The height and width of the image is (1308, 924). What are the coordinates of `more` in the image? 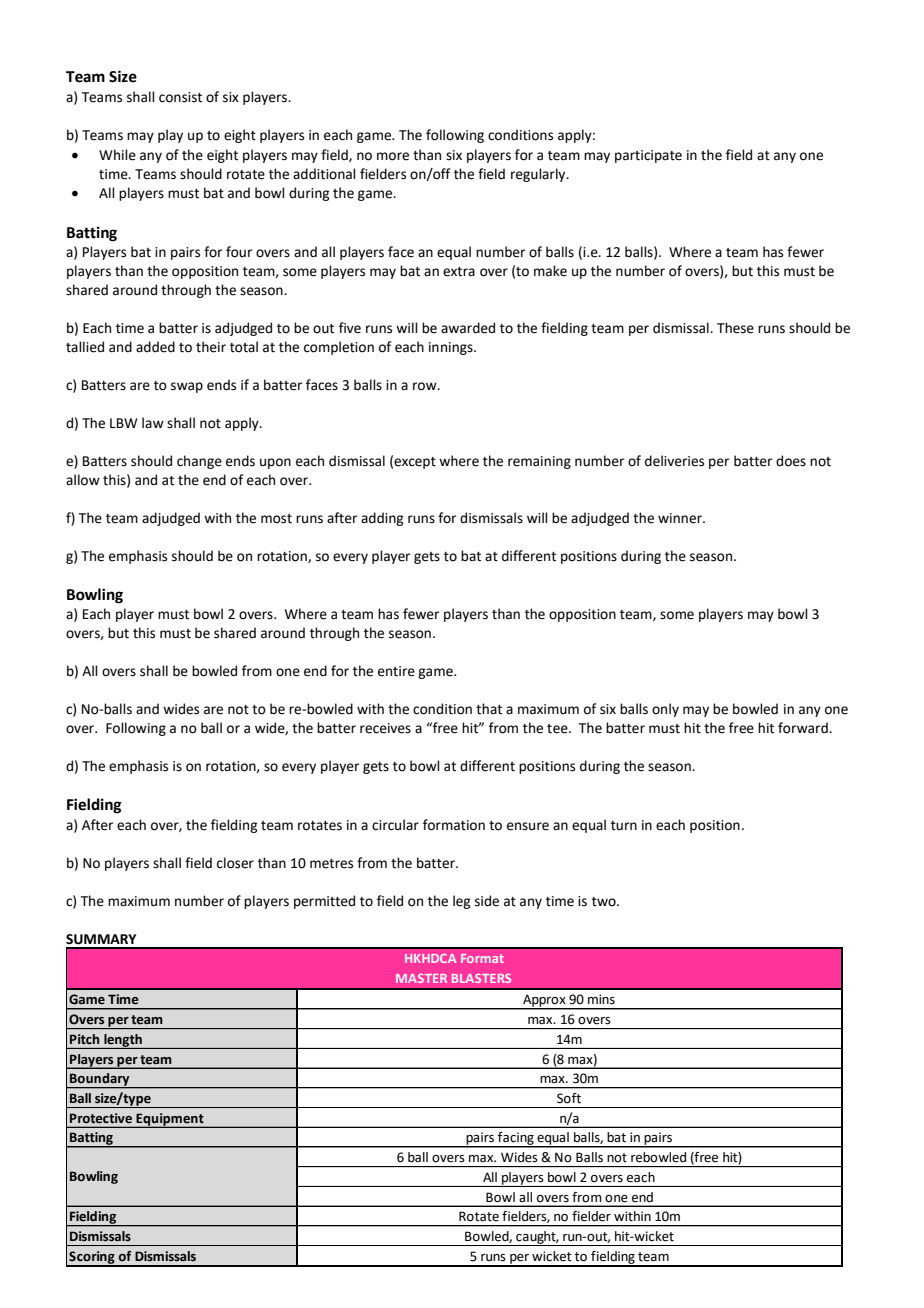 It's located at (393, 156).
